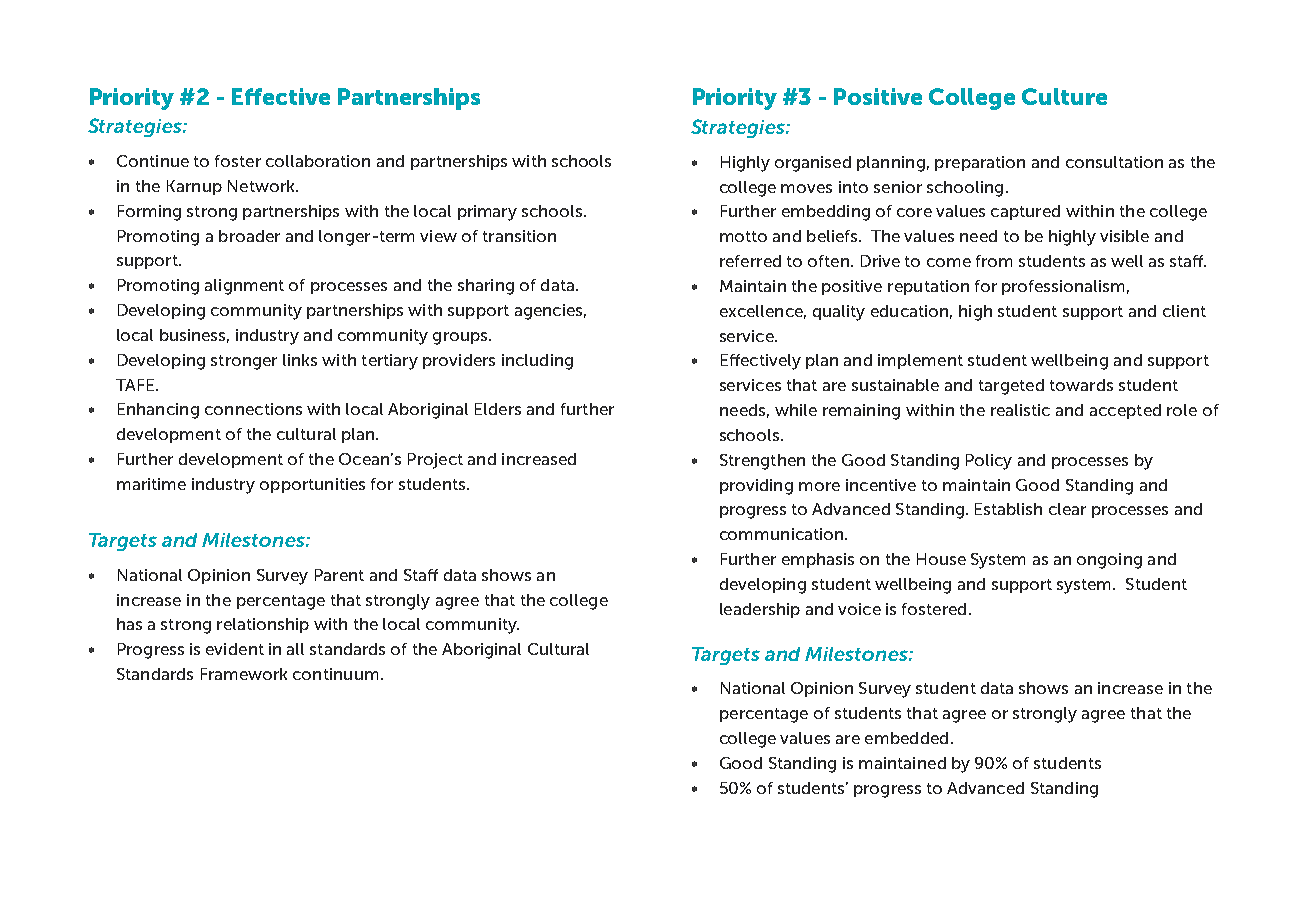 This image has height=924, width=1308. What do you see at coordinates (312, 485) in the image?
I see `opportunities` at bounding box center [312, 485].
